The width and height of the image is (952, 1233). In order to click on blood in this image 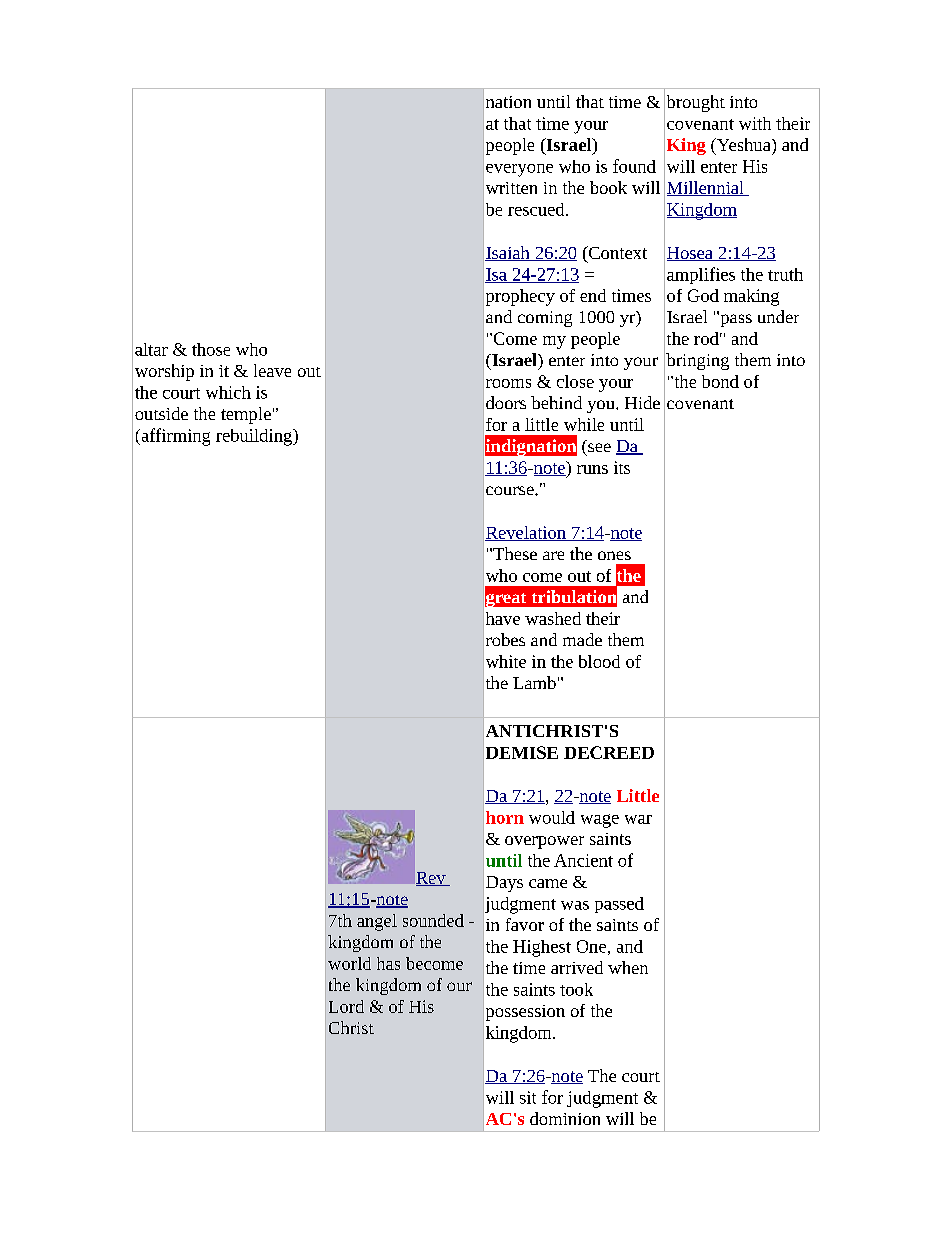, I will do `click(599, 661)`.
